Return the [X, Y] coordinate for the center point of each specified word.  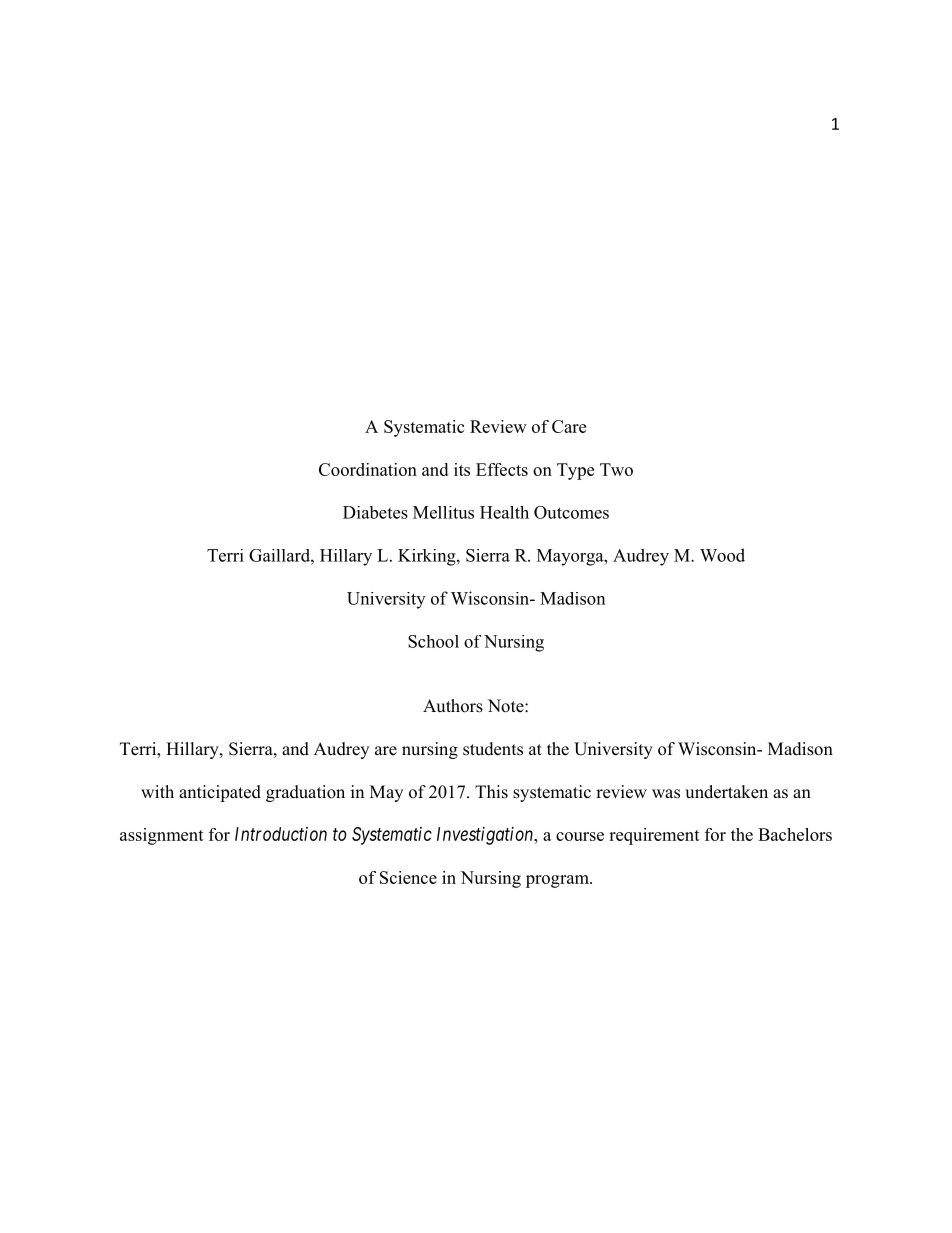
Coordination [368, 469]
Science [408, 877]
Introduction [281, 834]
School [433, 641]
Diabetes [375, 512]
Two [616, 469]
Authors [453, 706]
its [462, 469]
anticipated [220, 793]
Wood [722, 555]
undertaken [726, 792]
